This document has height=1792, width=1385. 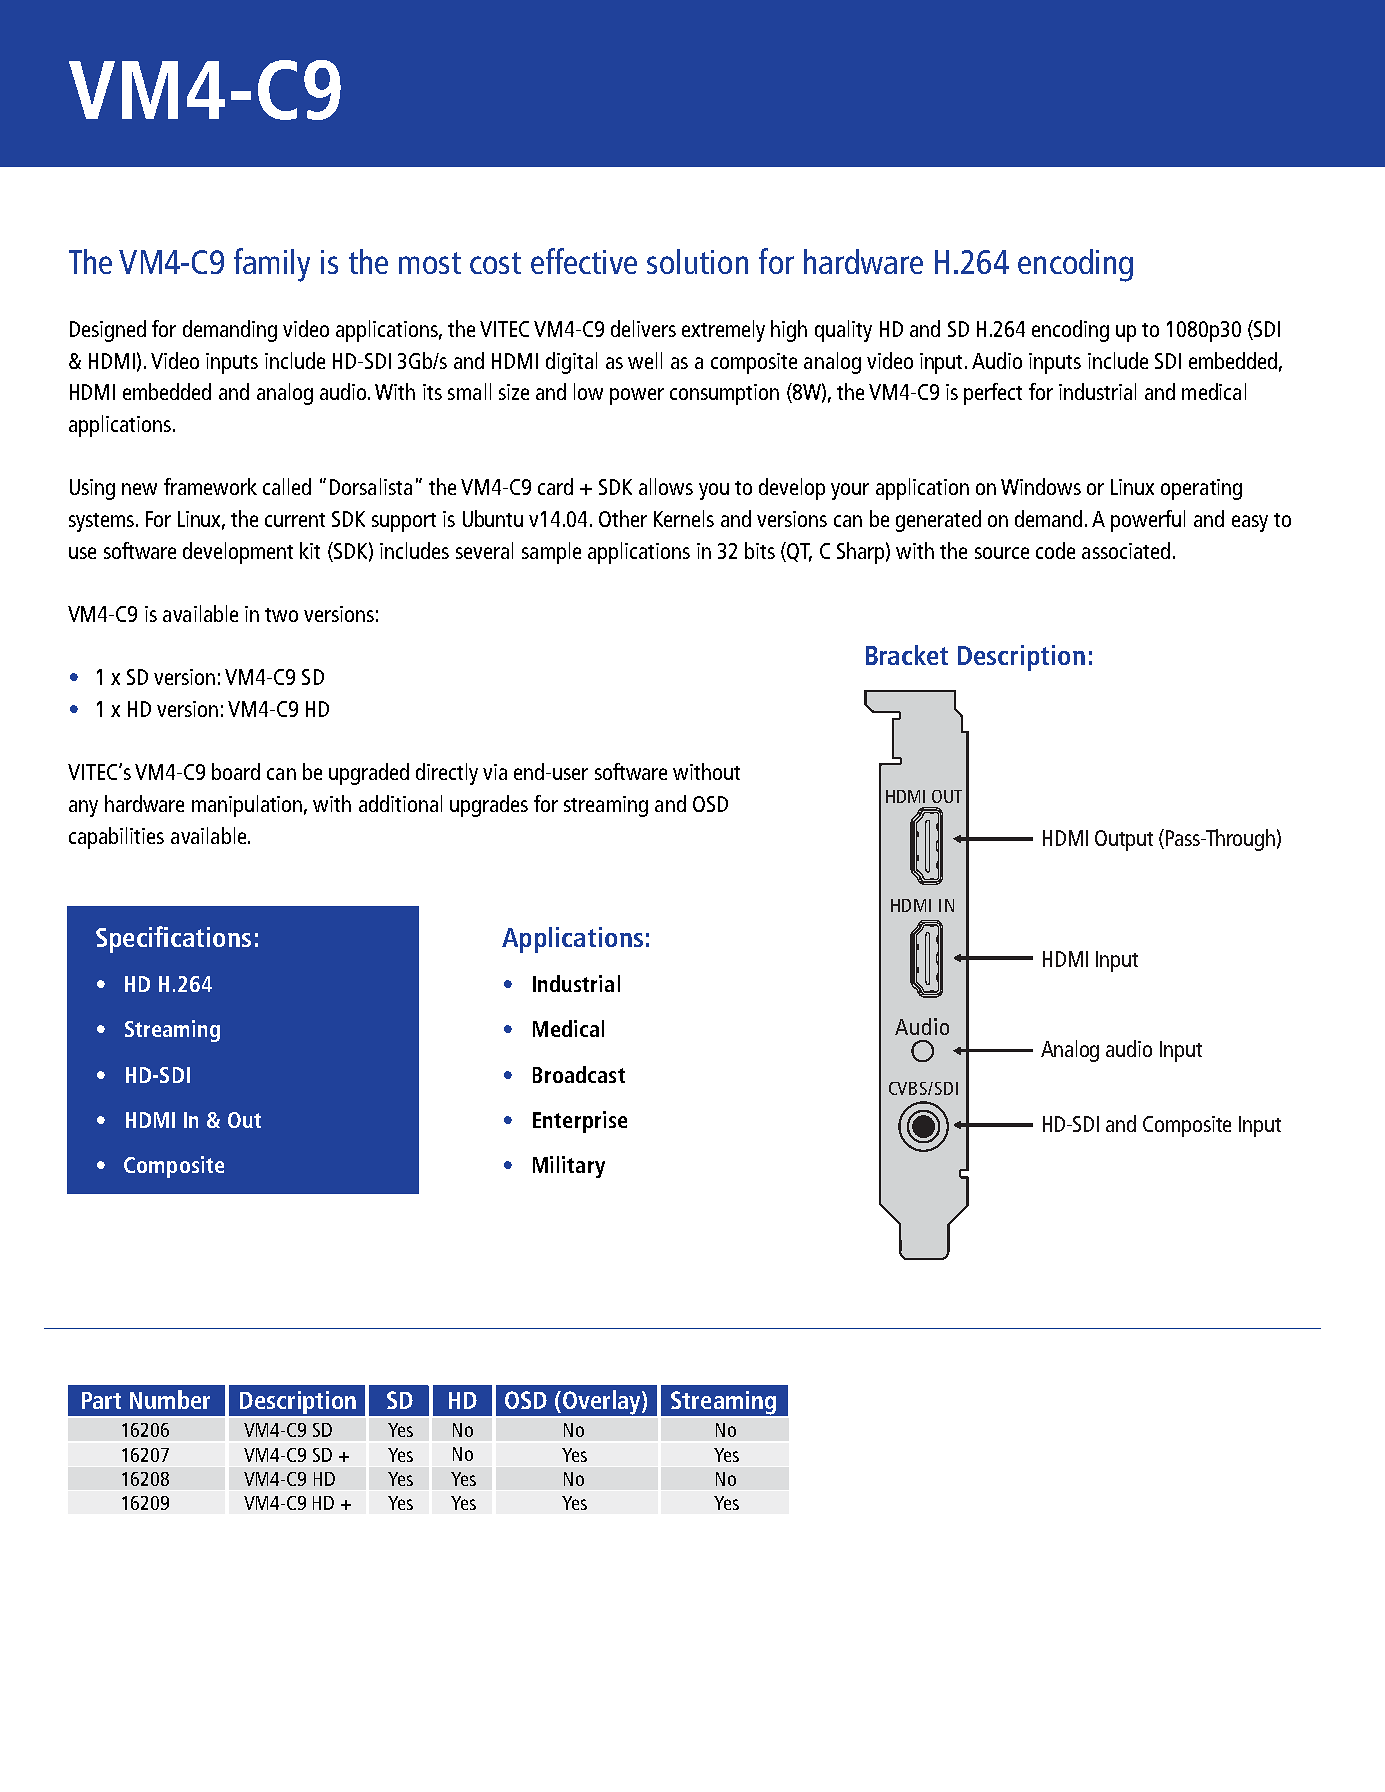 I want to click on Military, so click(x=569, y=1167).
